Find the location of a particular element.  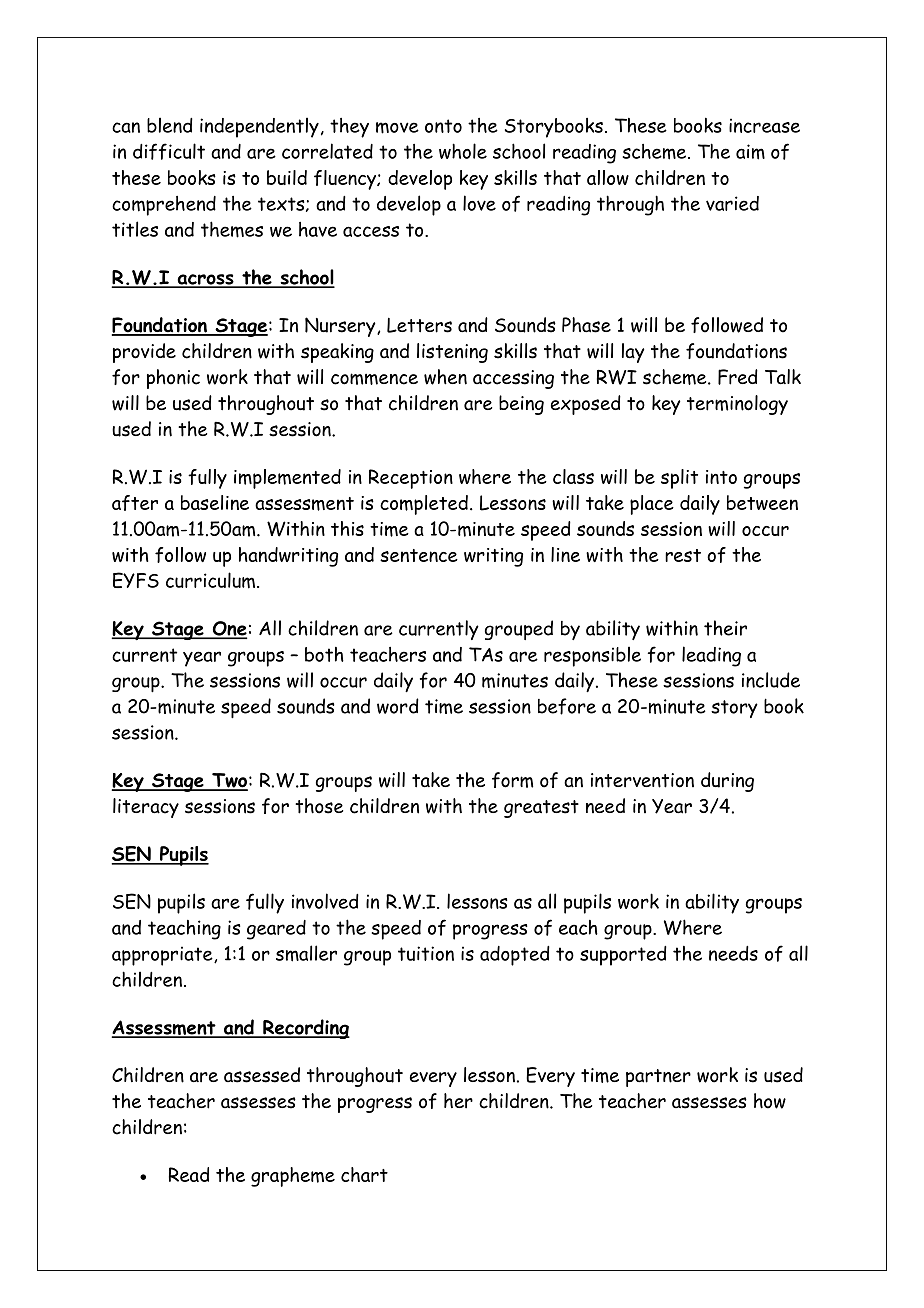

grapheme is located at coordinates (293, 1177).
